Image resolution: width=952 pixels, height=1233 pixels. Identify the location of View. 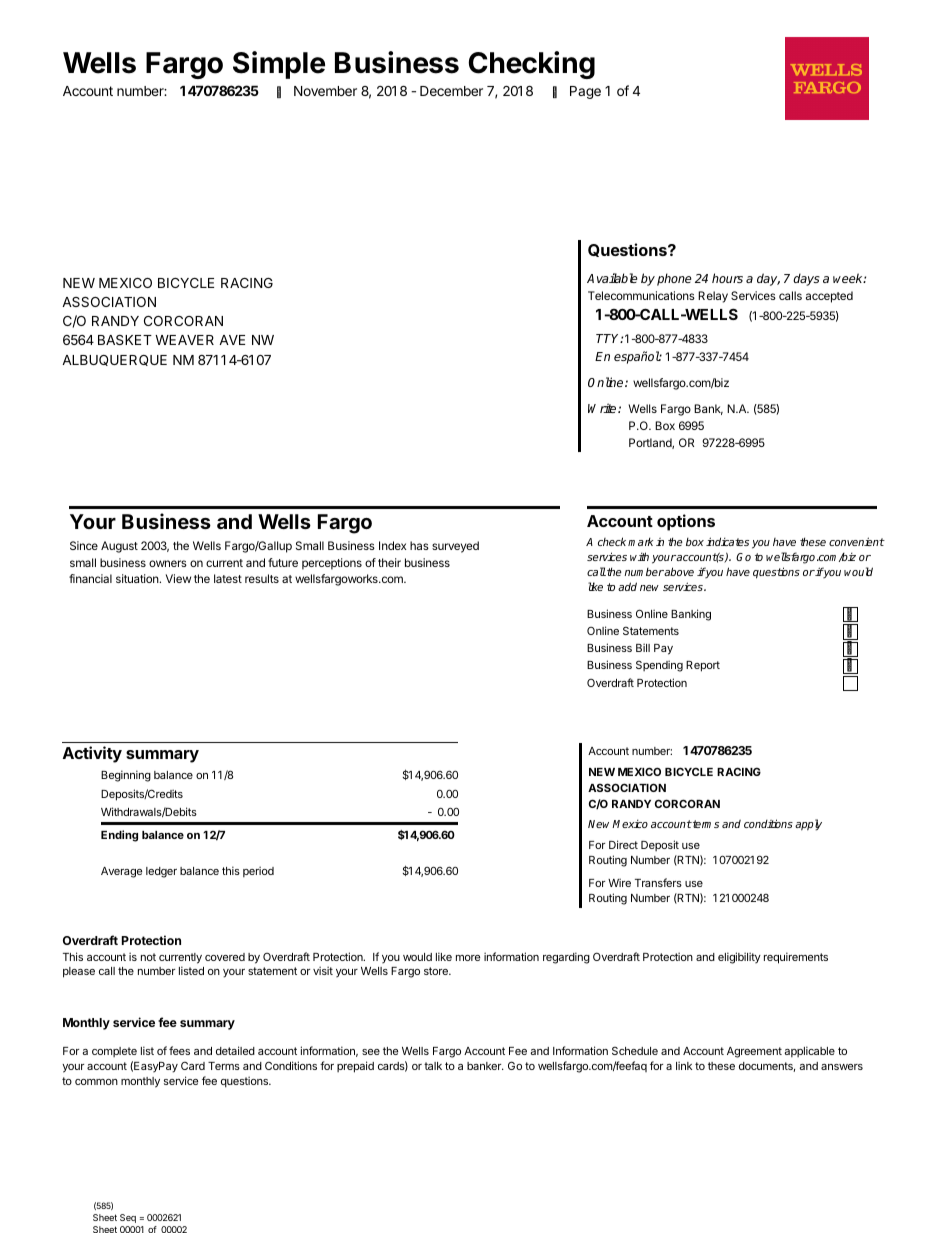
(178, 578).
